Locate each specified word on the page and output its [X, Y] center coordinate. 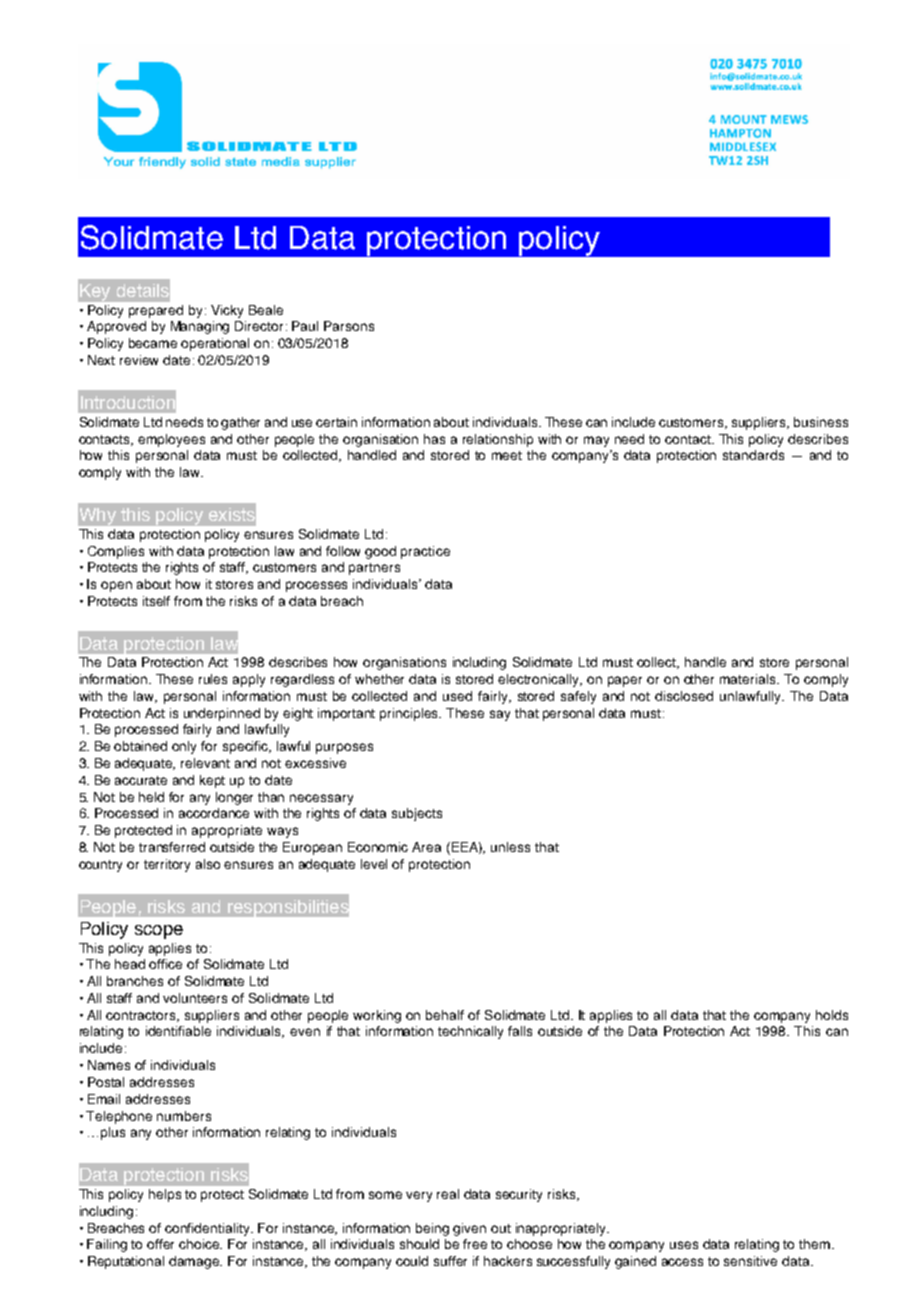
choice [200, 1244]
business [821, 422]
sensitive [750, 1261]
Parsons [349, 326]
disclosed [684, 696]
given [469, 1229]
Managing [200, 327]
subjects [417, 814]
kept [212, 781]
